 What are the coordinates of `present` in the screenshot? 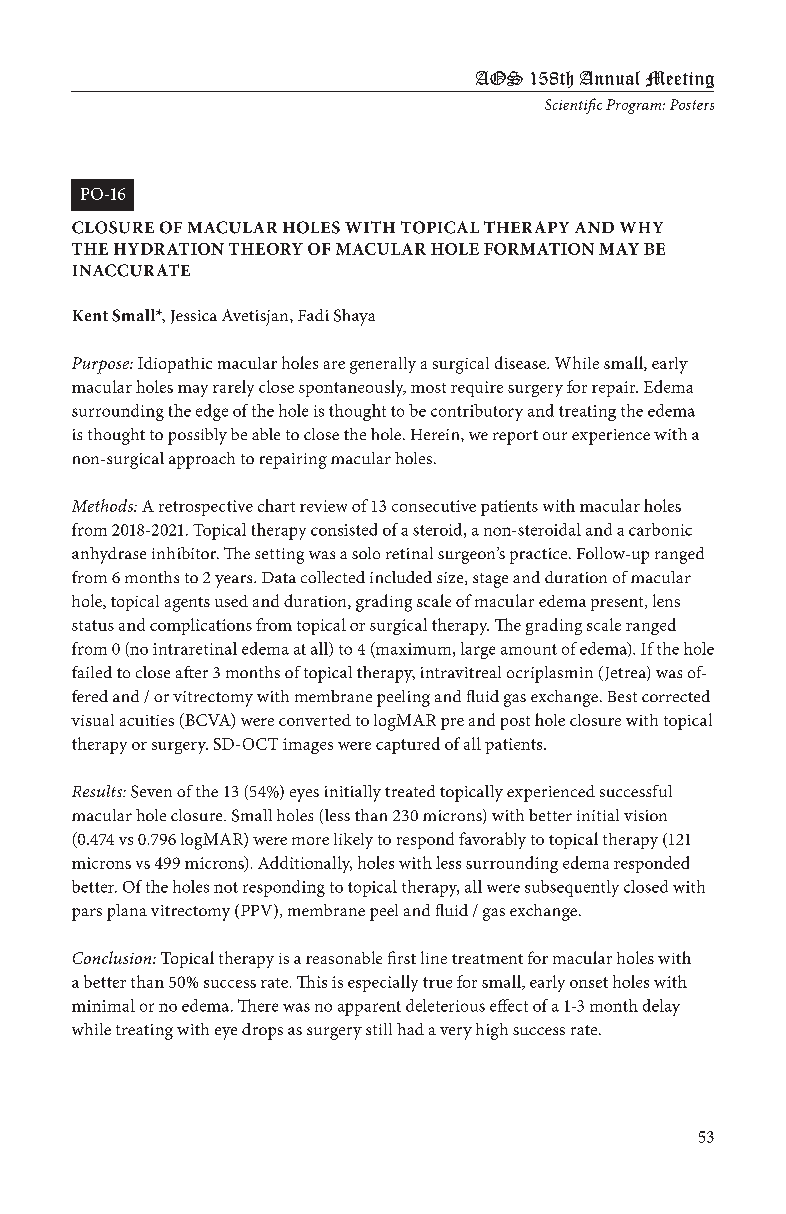 It's located at (618, 604).
